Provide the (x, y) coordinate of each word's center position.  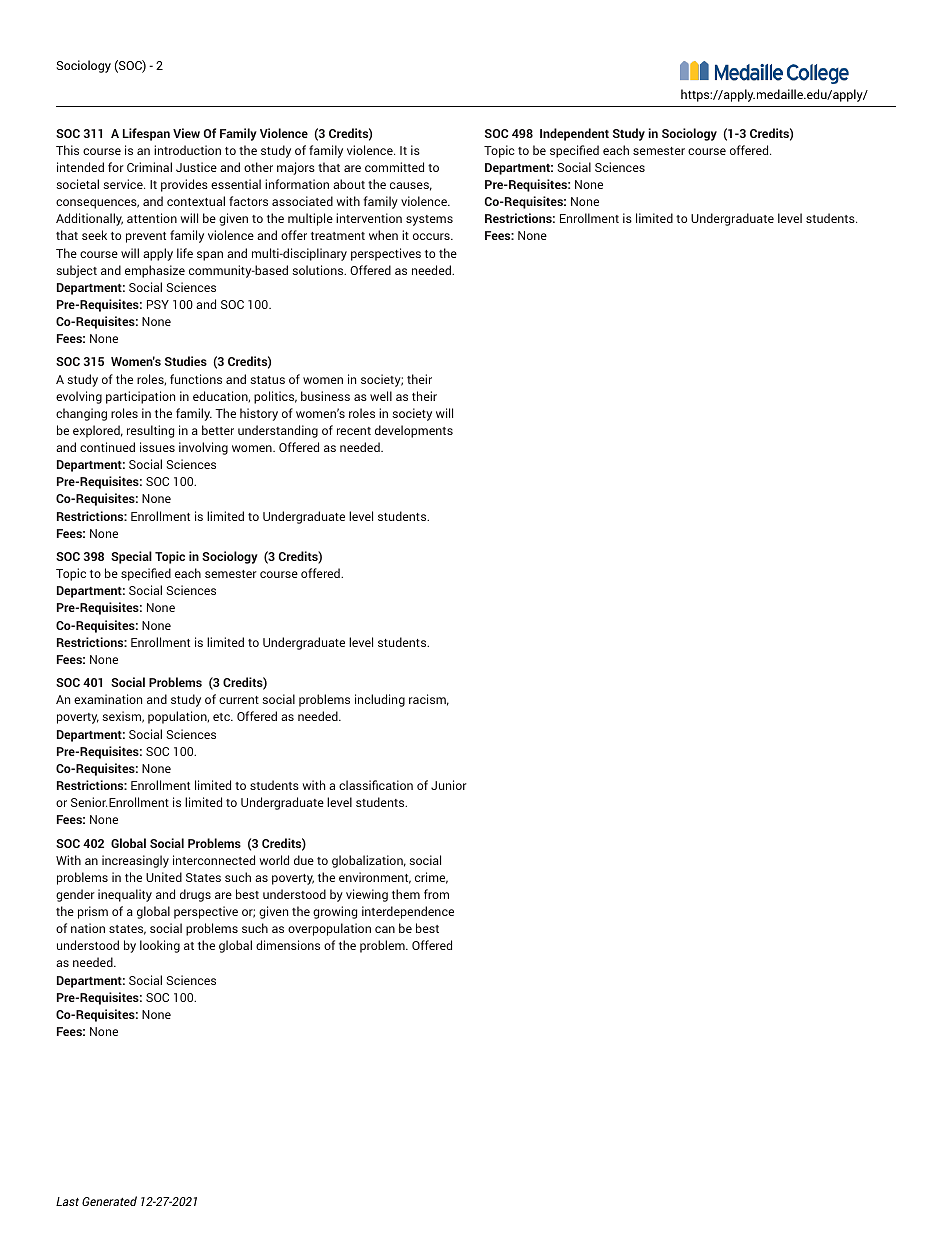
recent (354, 431)
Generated (109, 1201)
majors (296, 168)
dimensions (288, 945)
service (124, 184)
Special (131, 557)
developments (414, 431)
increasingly (135, 861)
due (304, 860)
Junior (449, 785)
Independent (574, 134)
